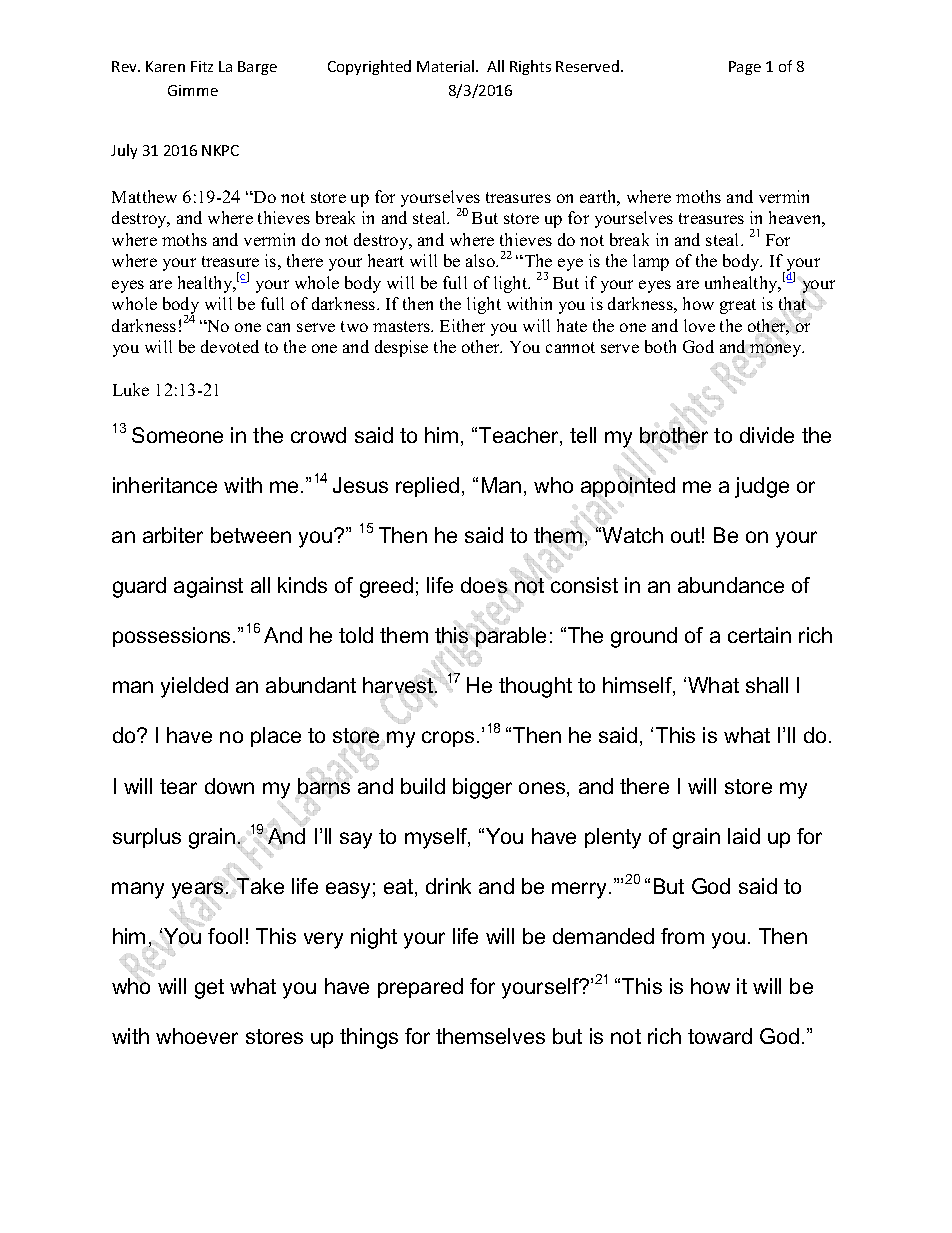 Image resolution: width=952 pixels, height=1233 pixels. I want to click on laid, so click(744, 836).
